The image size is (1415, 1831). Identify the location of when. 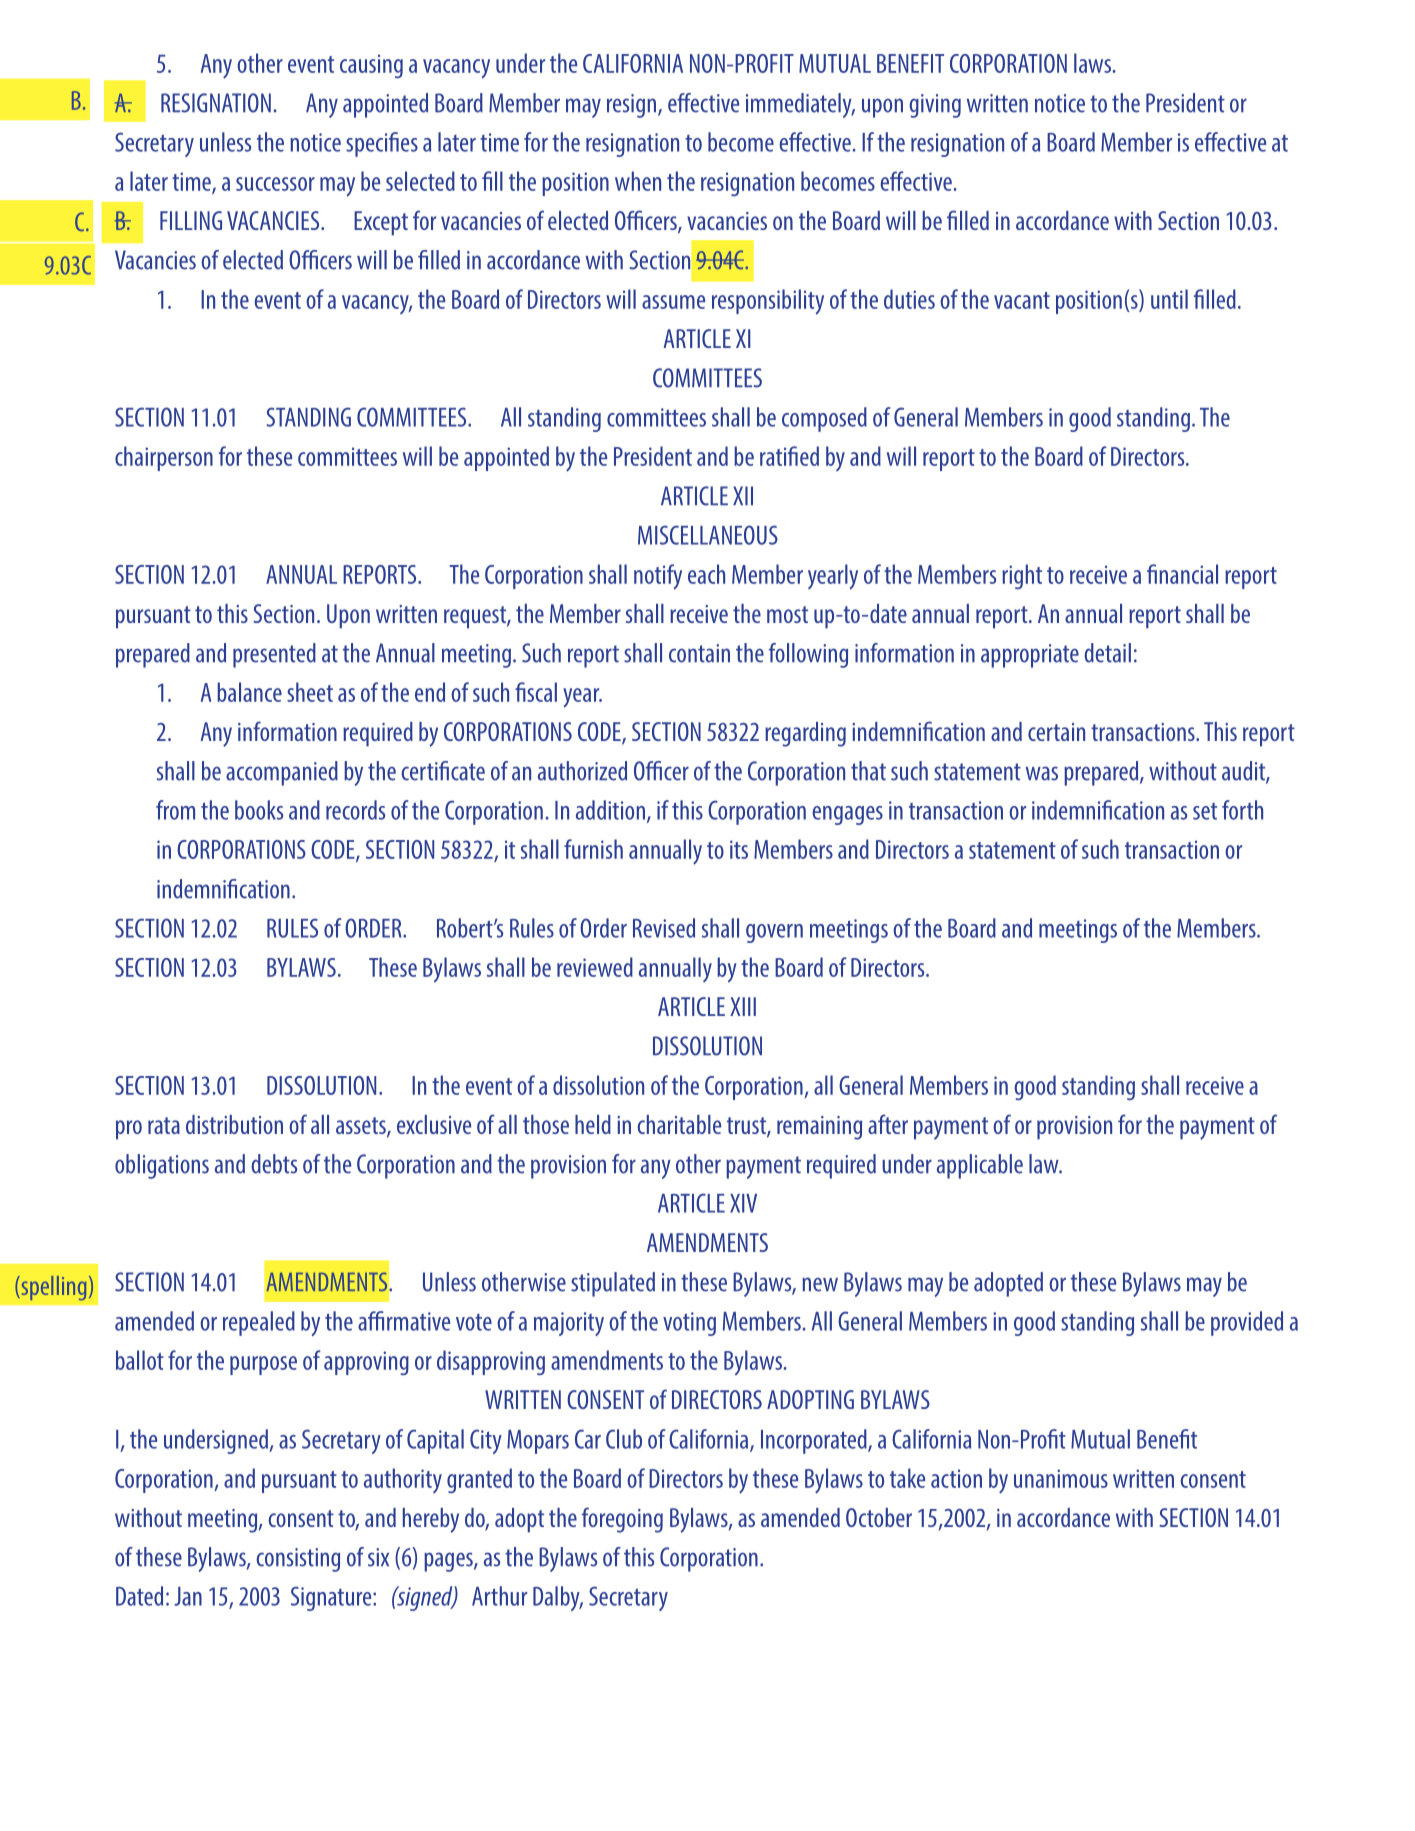
(638, 181).
